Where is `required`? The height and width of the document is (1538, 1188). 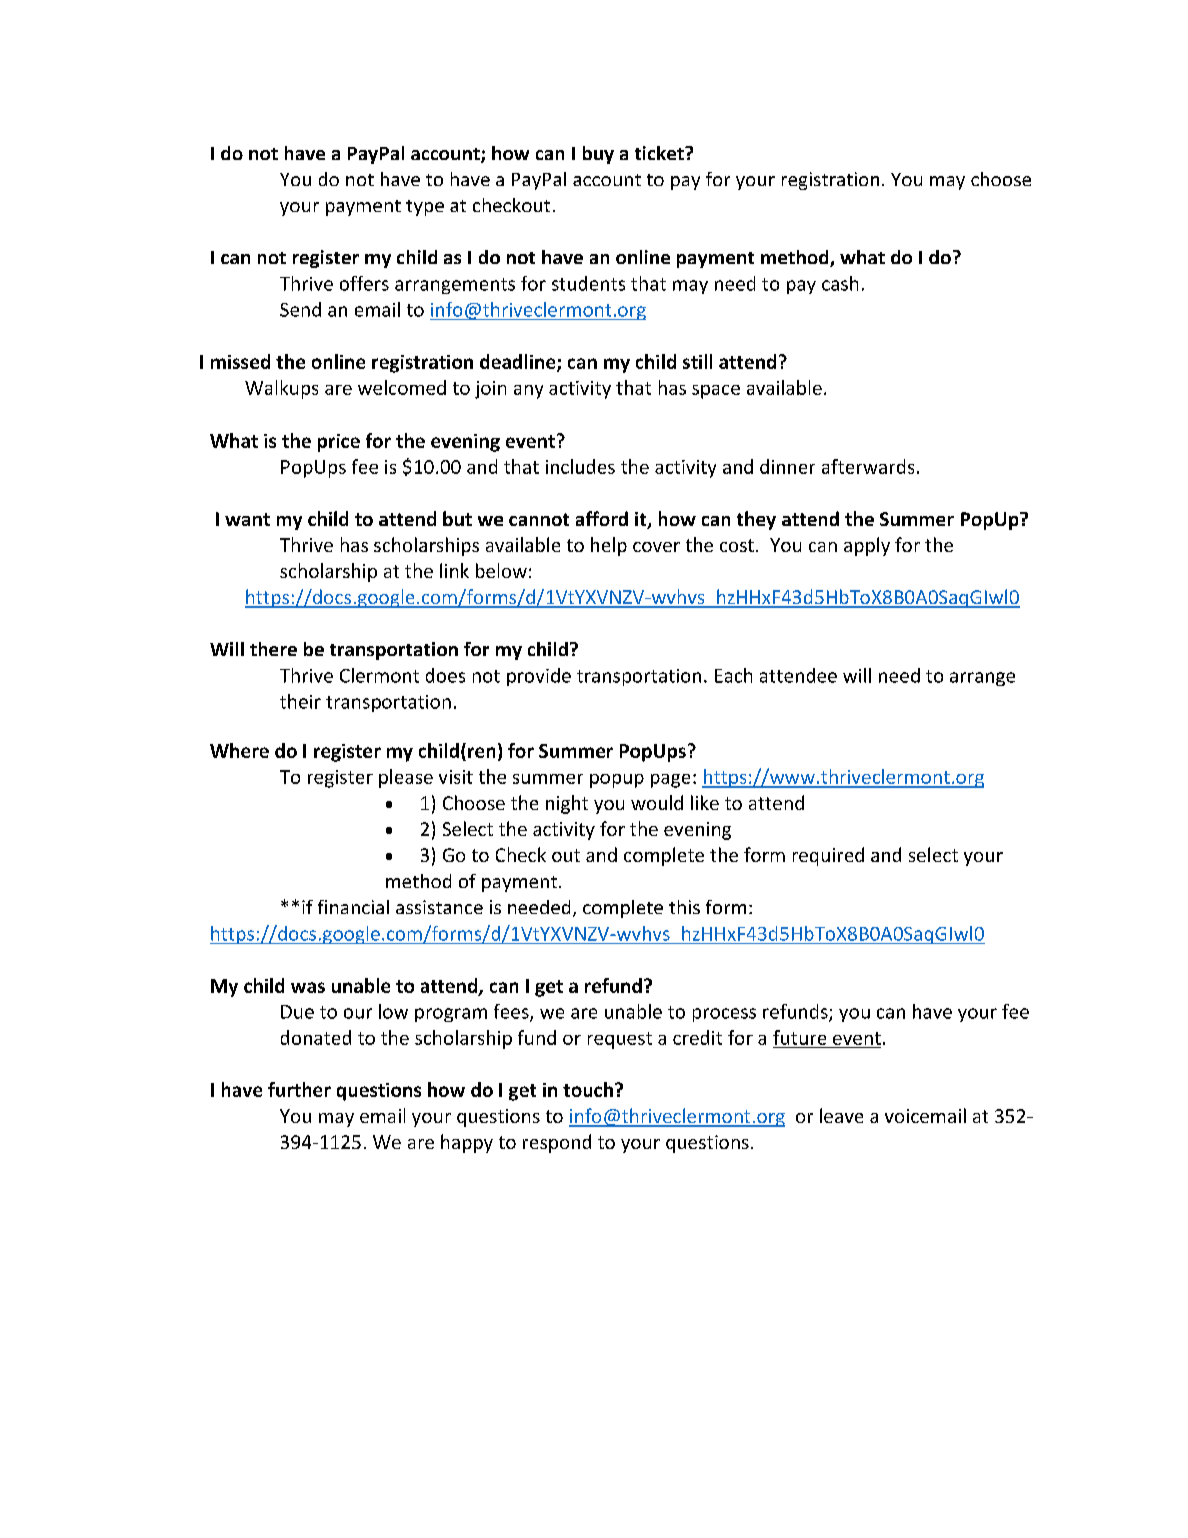 required is located at coordinates (828, 856).
